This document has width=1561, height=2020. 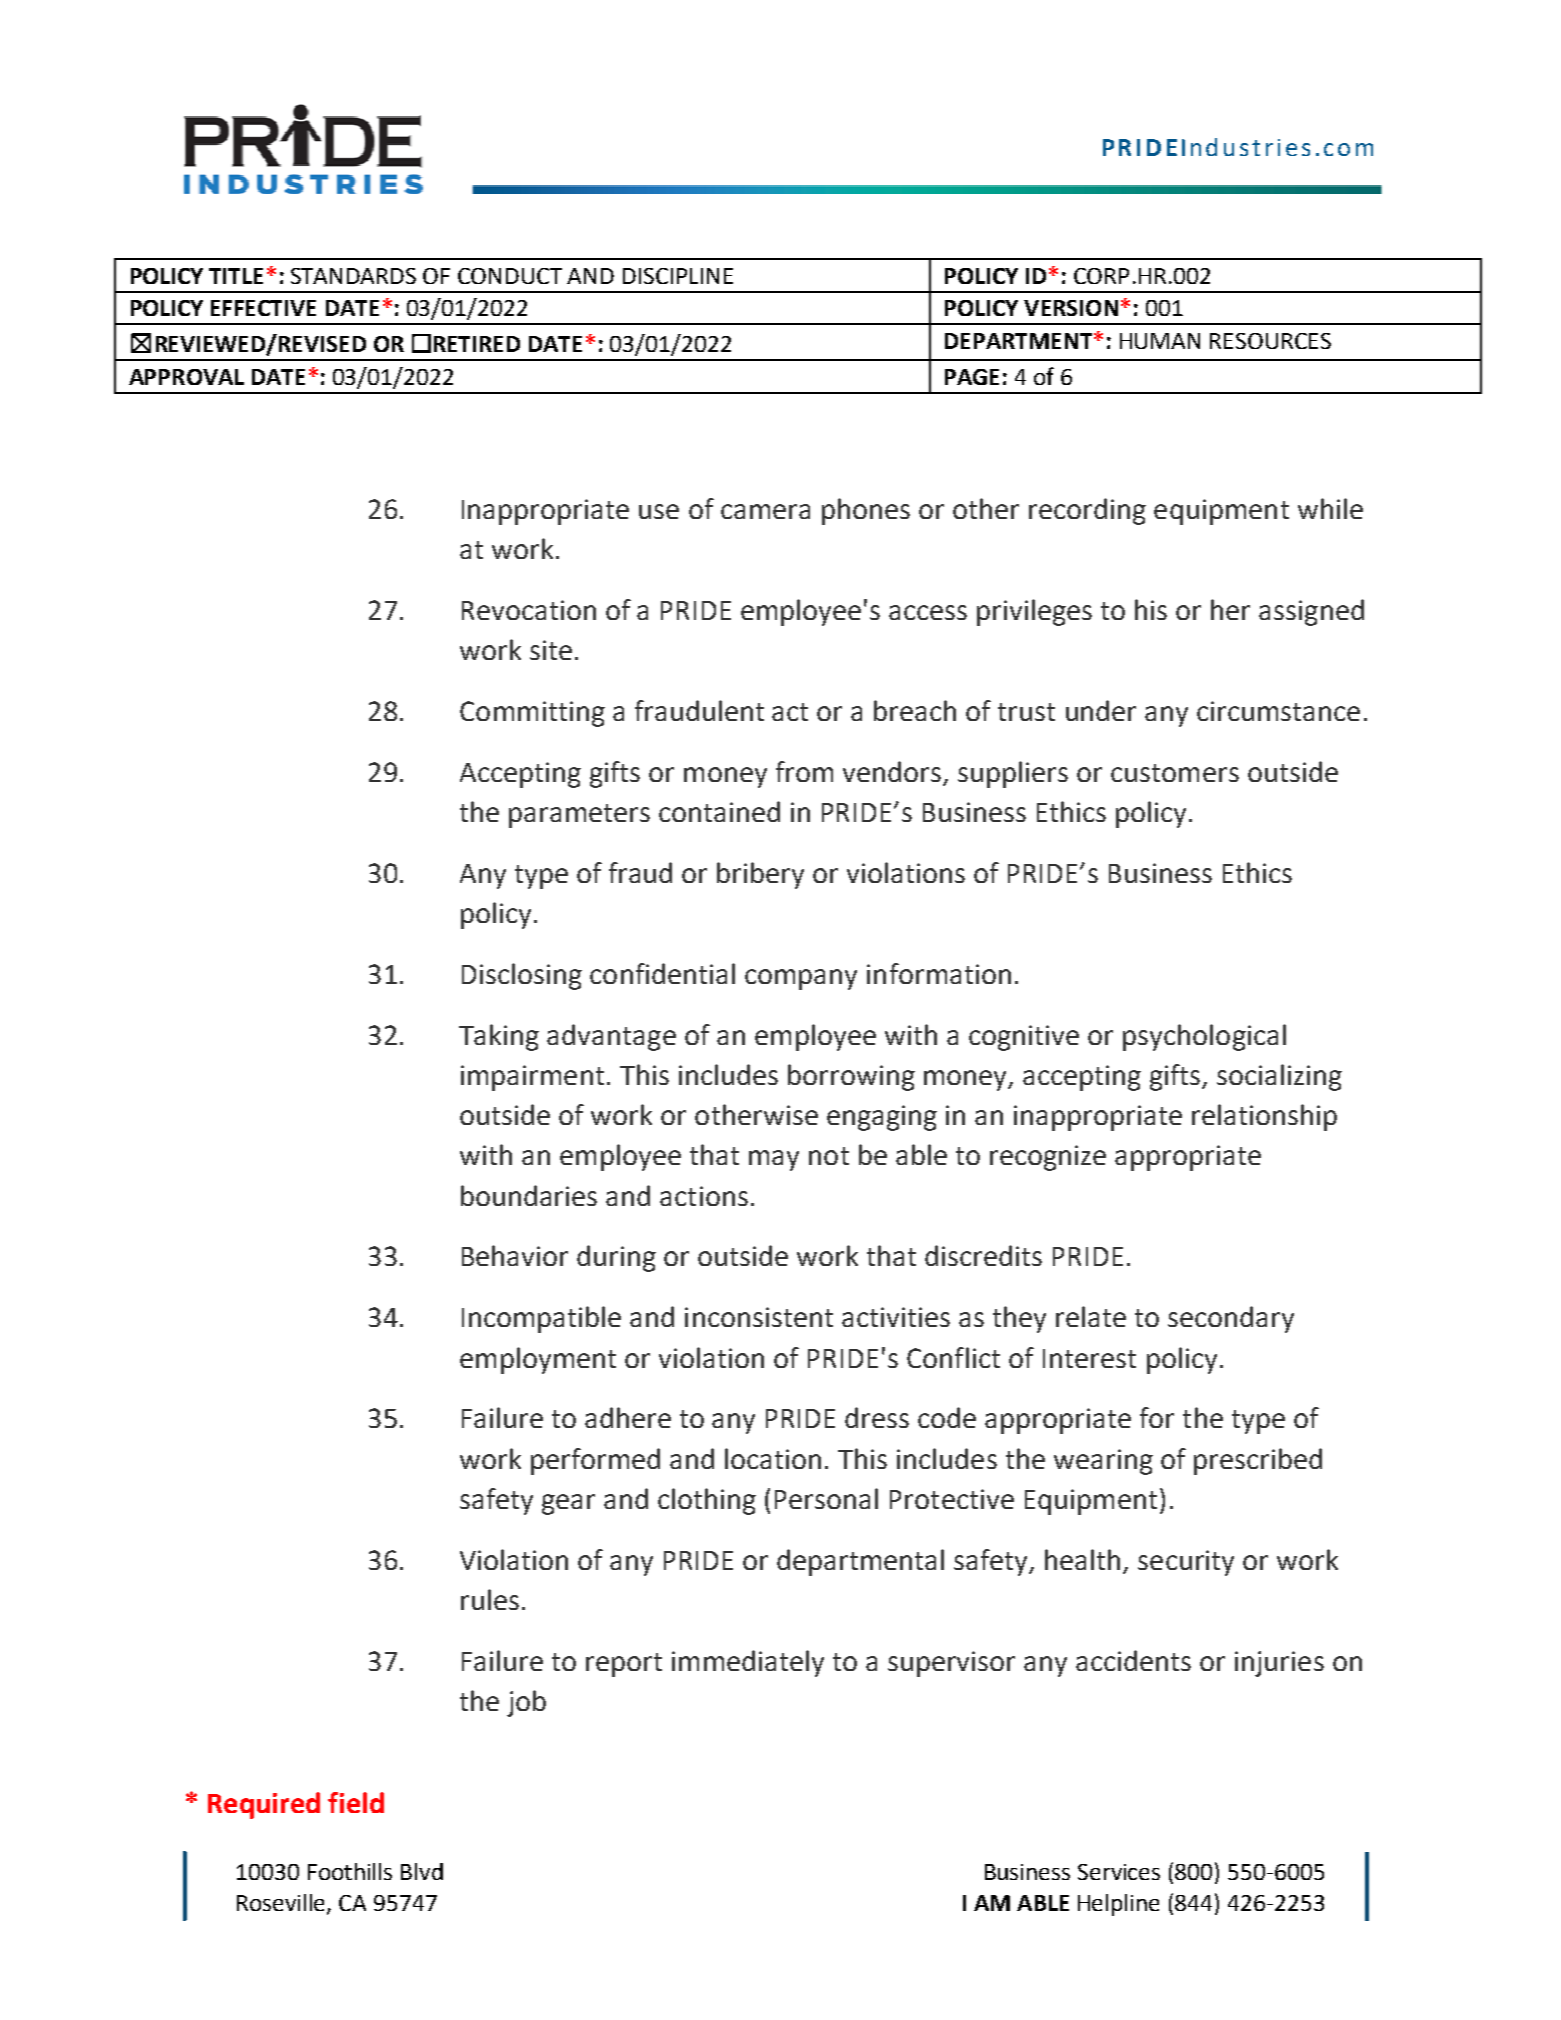 I want to click on Foothills, so click(x=350, y=1871).
